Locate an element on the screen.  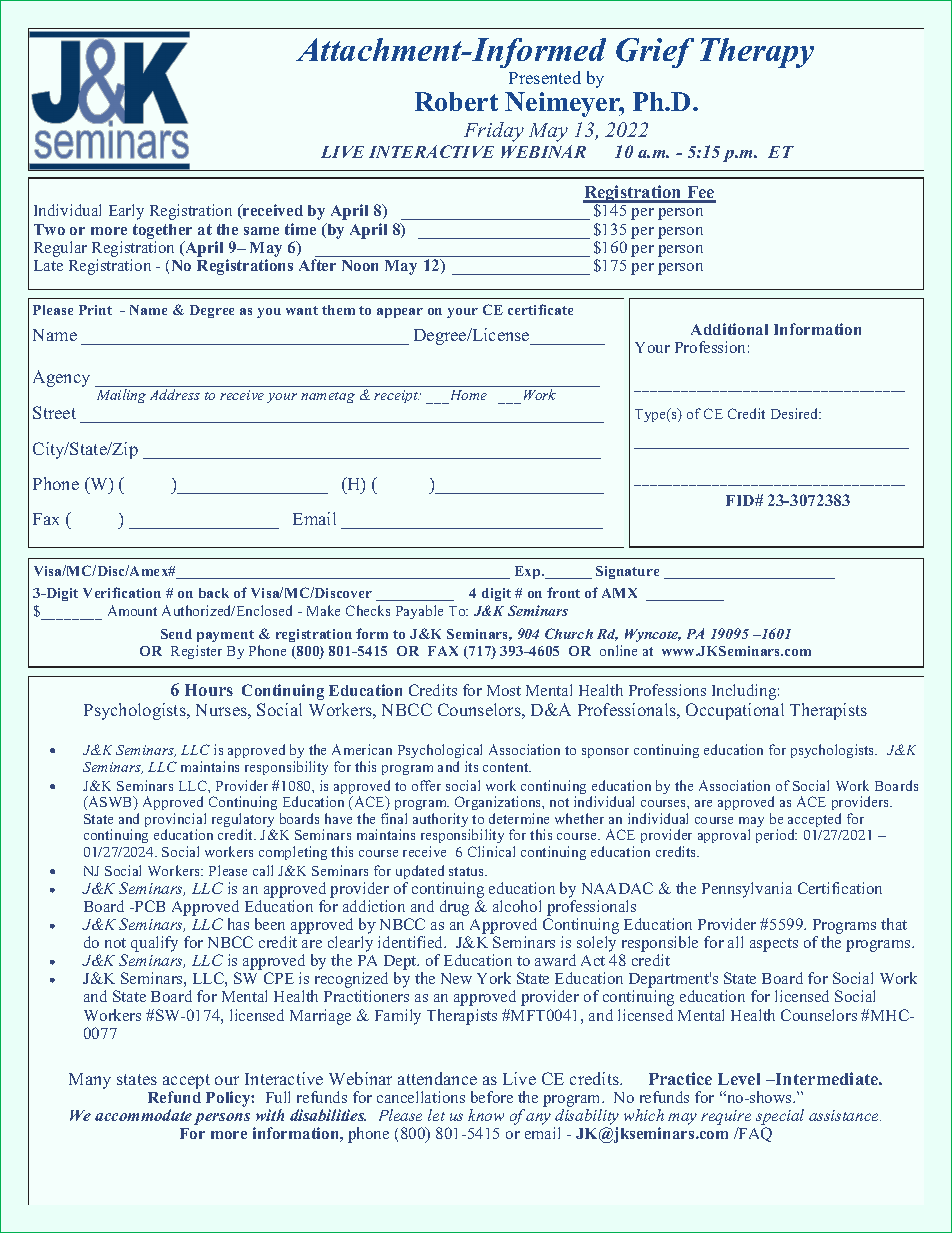
provincial is located at coordinates (175, 821).
